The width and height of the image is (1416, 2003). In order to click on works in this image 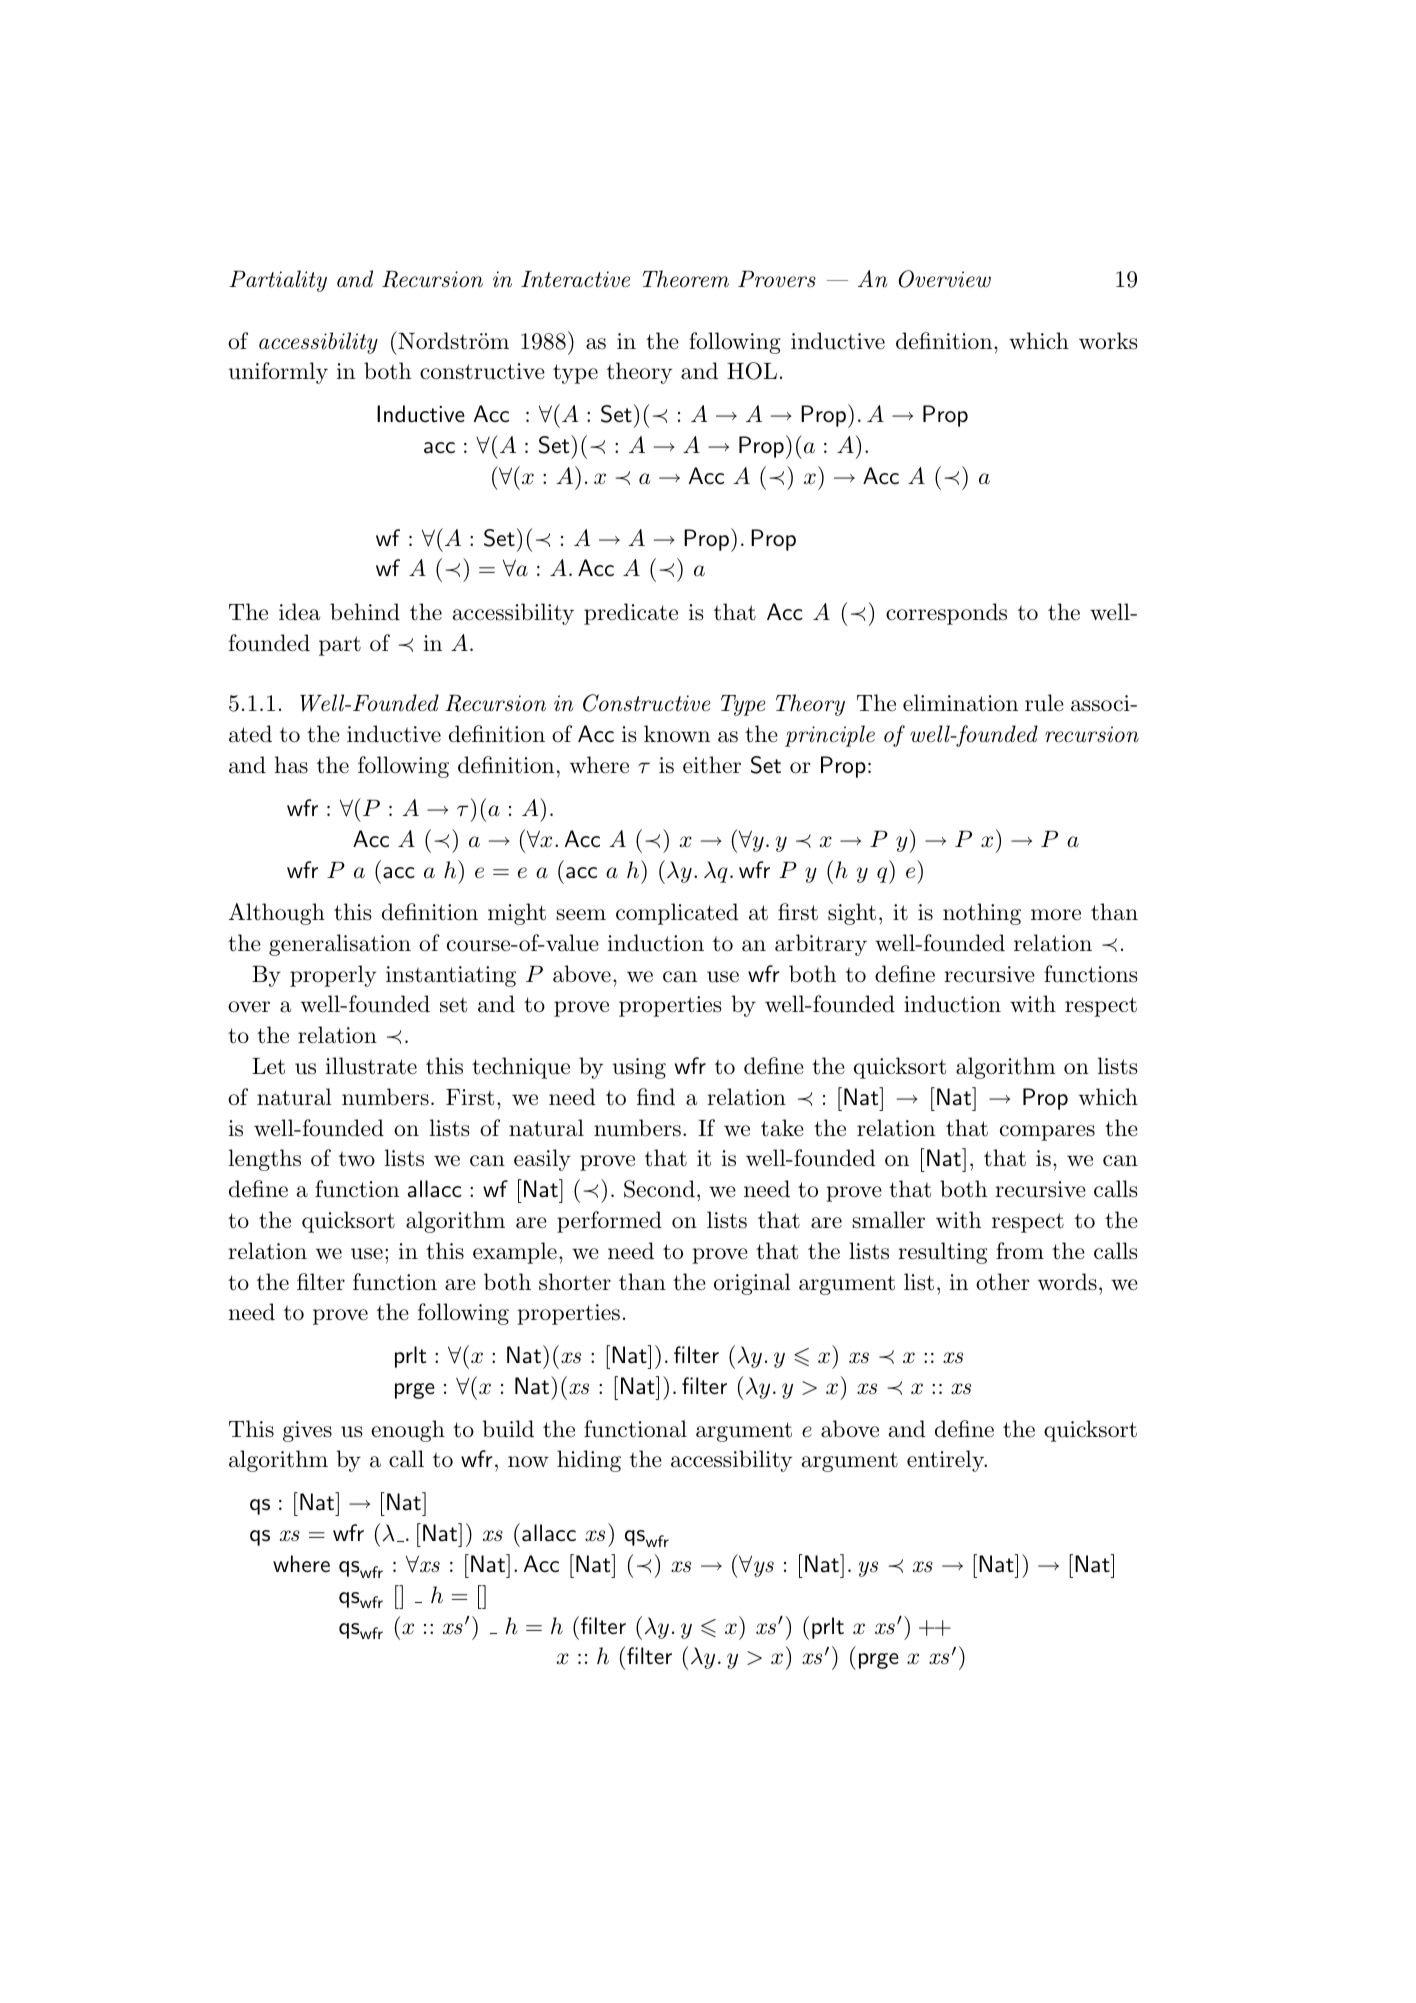, I will do `click(1108, 341)`.
